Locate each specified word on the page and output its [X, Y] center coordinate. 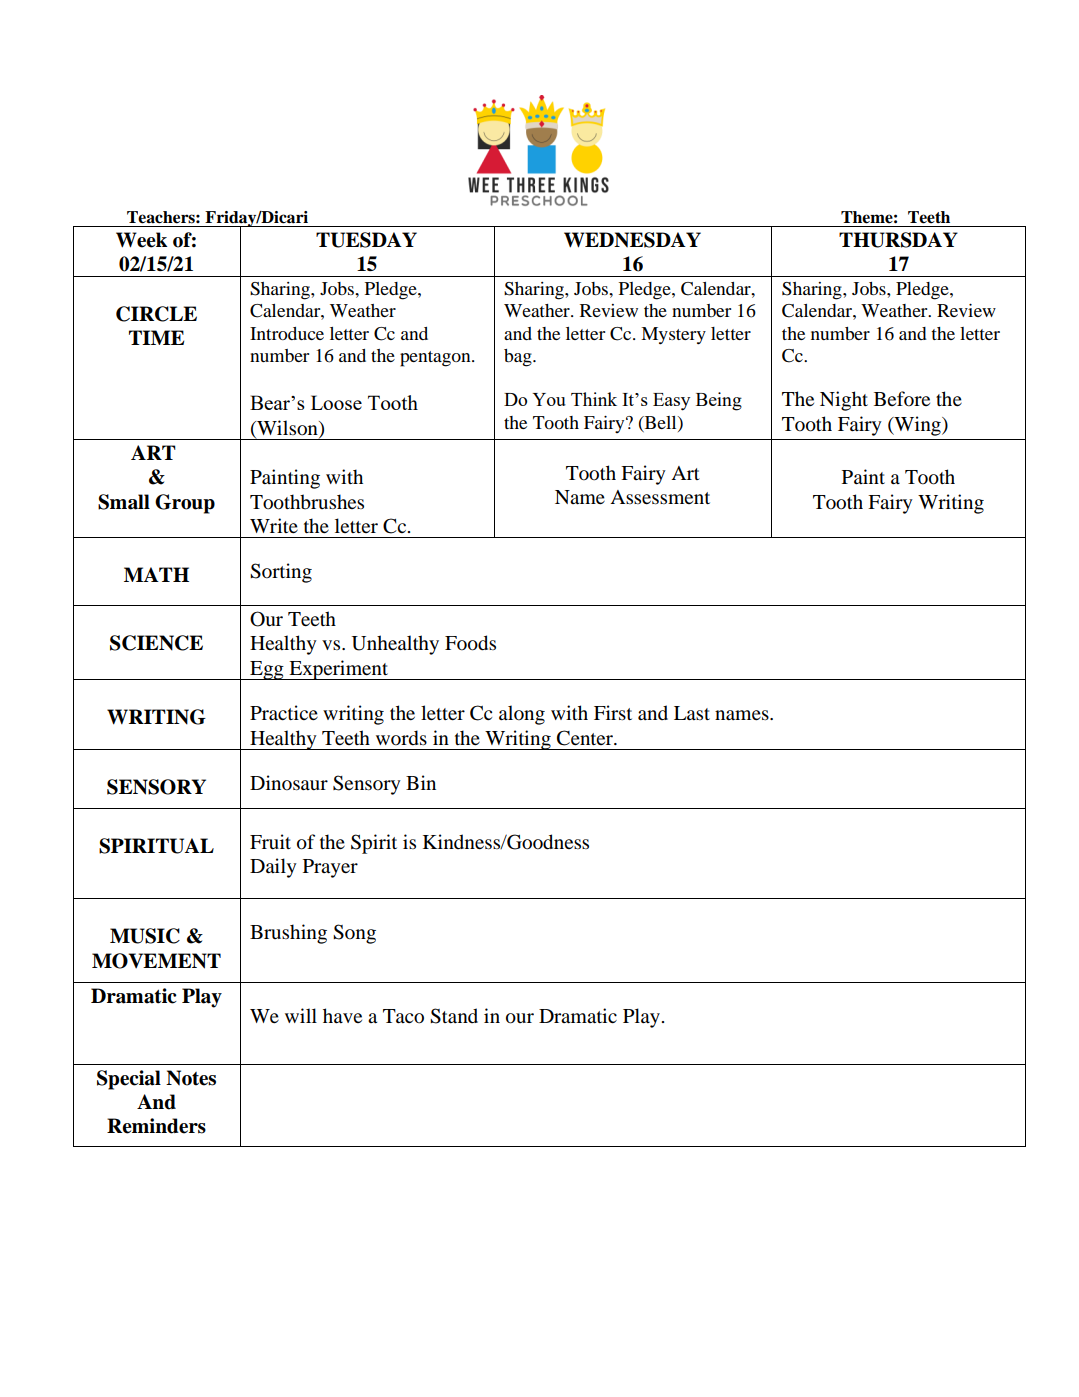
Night [844, 401]
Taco [403, 1016]
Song [354, 934]
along [522, 715]
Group [185, 504]
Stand [454, 1016]
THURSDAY [898, 240]
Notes [191, 1078]
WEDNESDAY [632, 240]
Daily [273, 868]
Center [586, 738]
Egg [267, 670]
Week [142, 240]
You [549, 399]
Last [692, 713]
